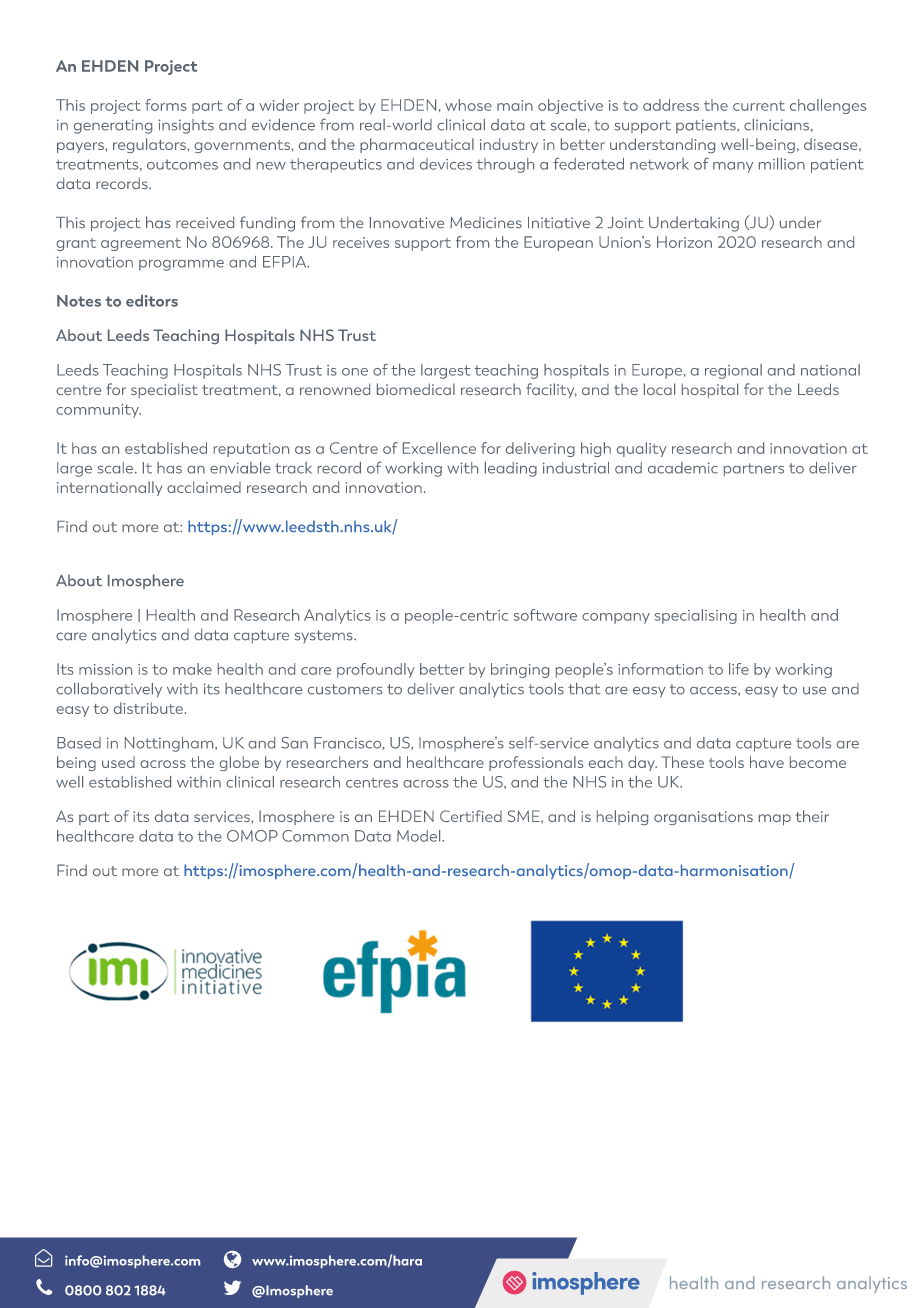 The height and width of the page is (1308, 924). What do you see at coordinates (776, 125) in the page?
I see `clinicians` at bounding box center [776, 125].
